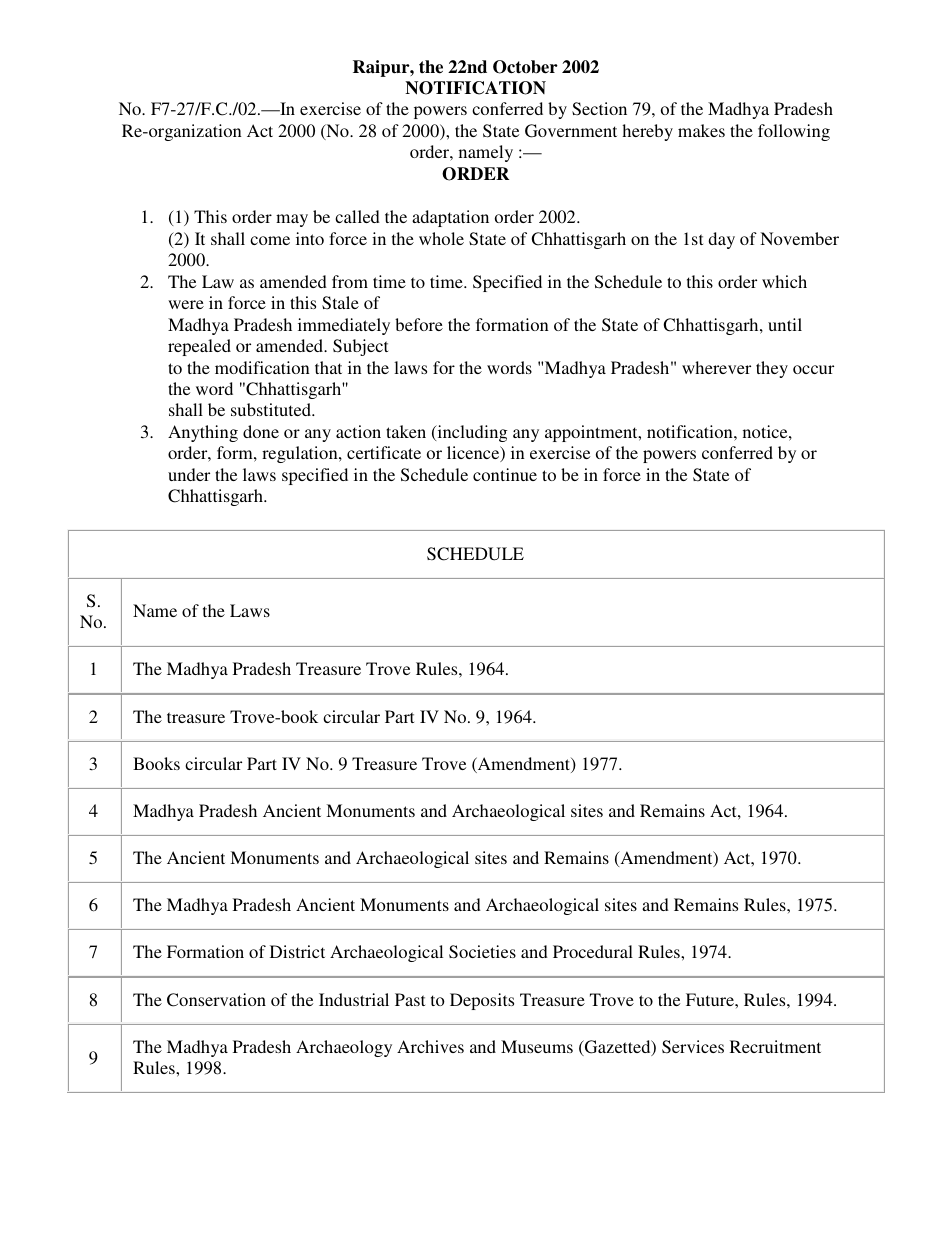 This page has height=1233, width=952. Describe the element at coordinates (701, 130) in the page. I see `makes` at that location.
